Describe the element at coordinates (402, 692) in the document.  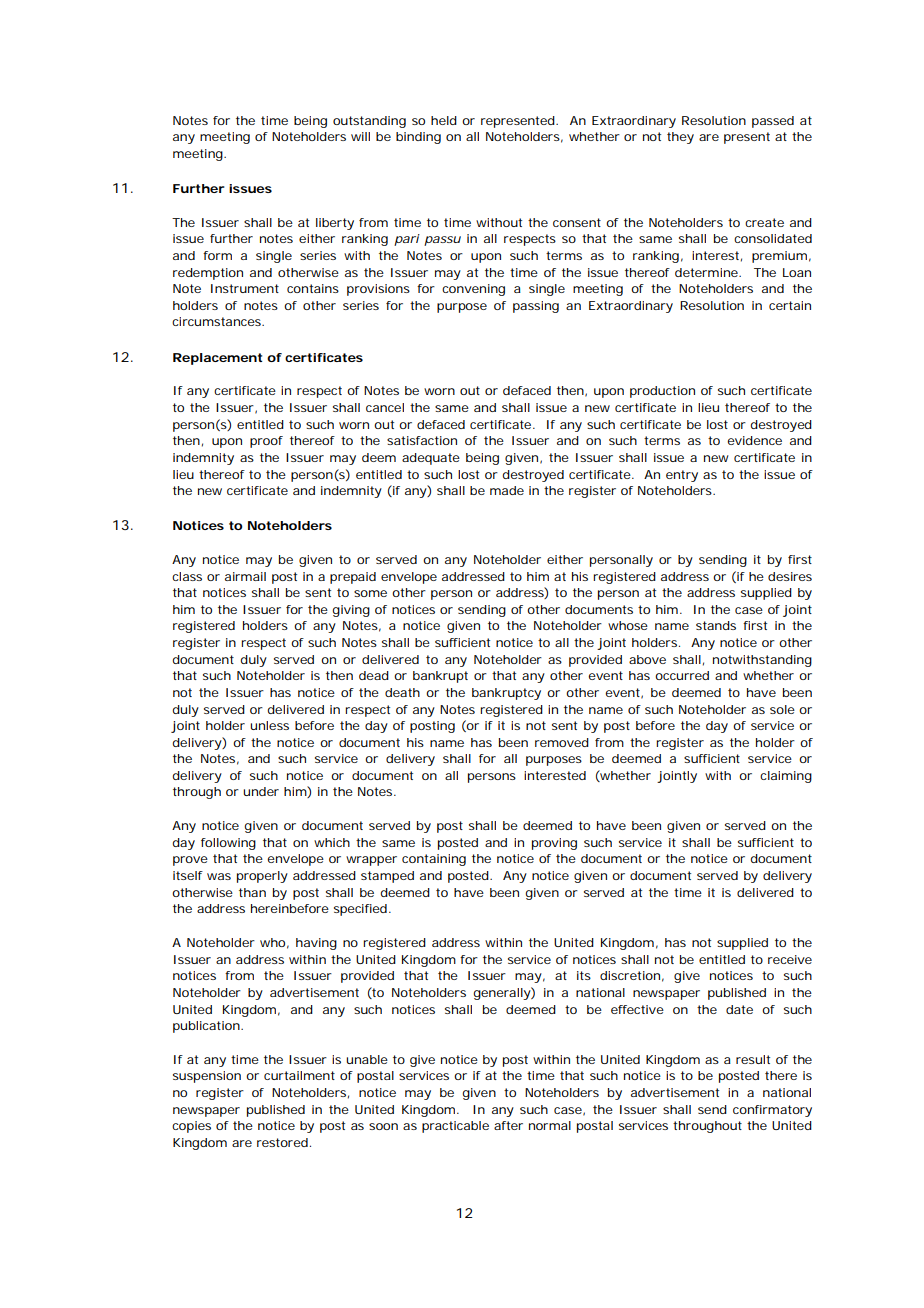
I see `death` at that location.
